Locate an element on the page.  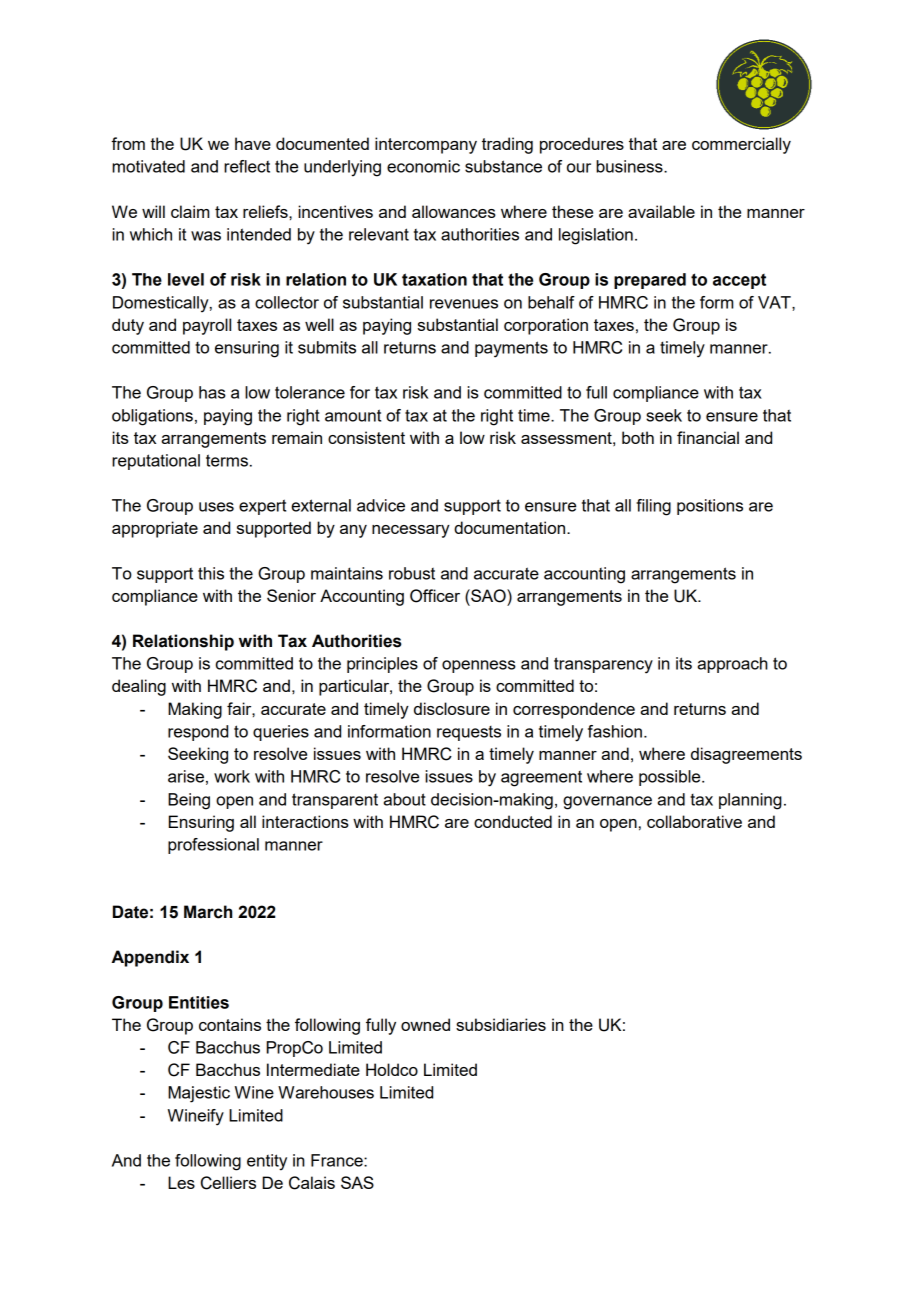
filing is located at coordinates (653, 507).
